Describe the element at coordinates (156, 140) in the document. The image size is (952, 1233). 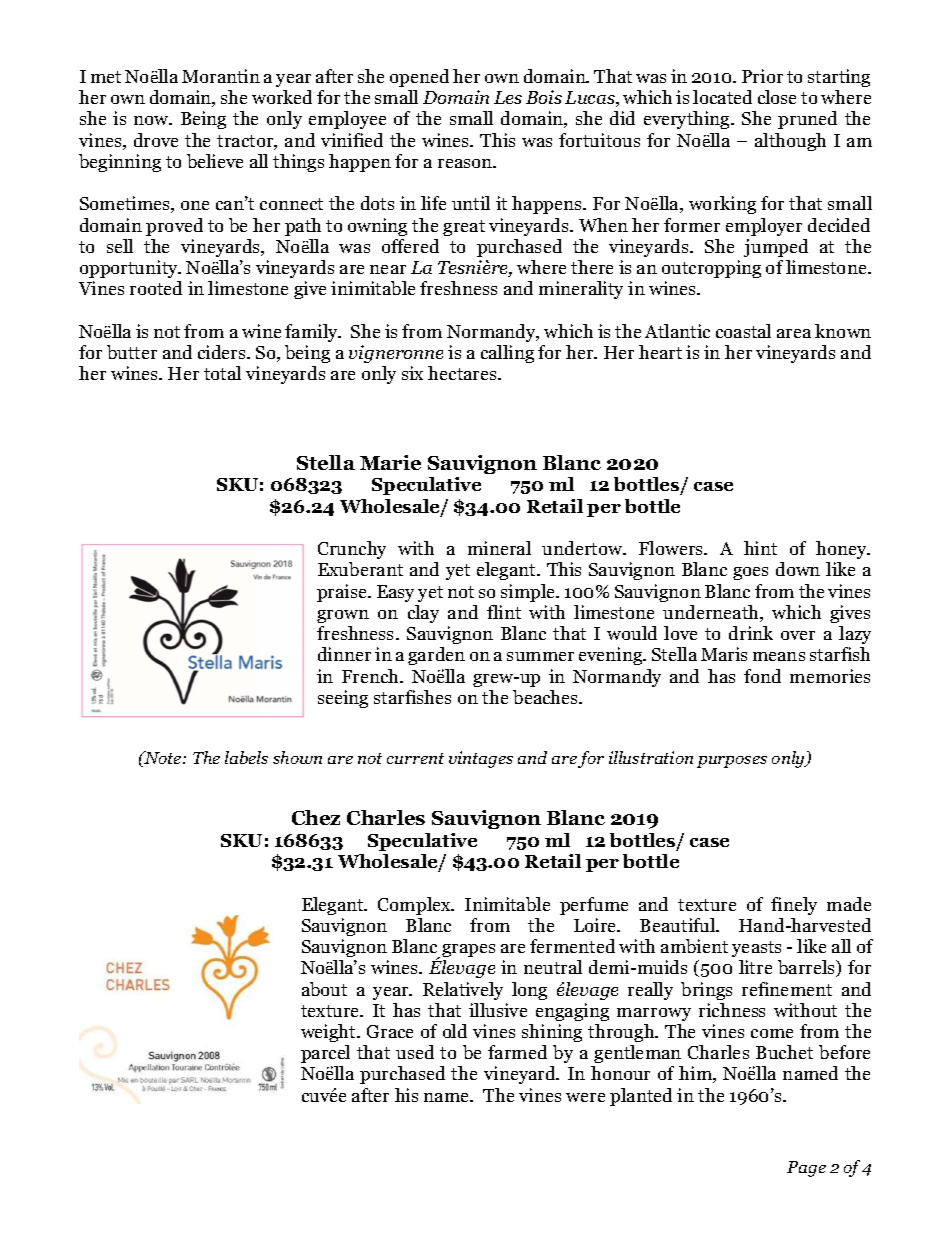
I see `drove` at that location.
